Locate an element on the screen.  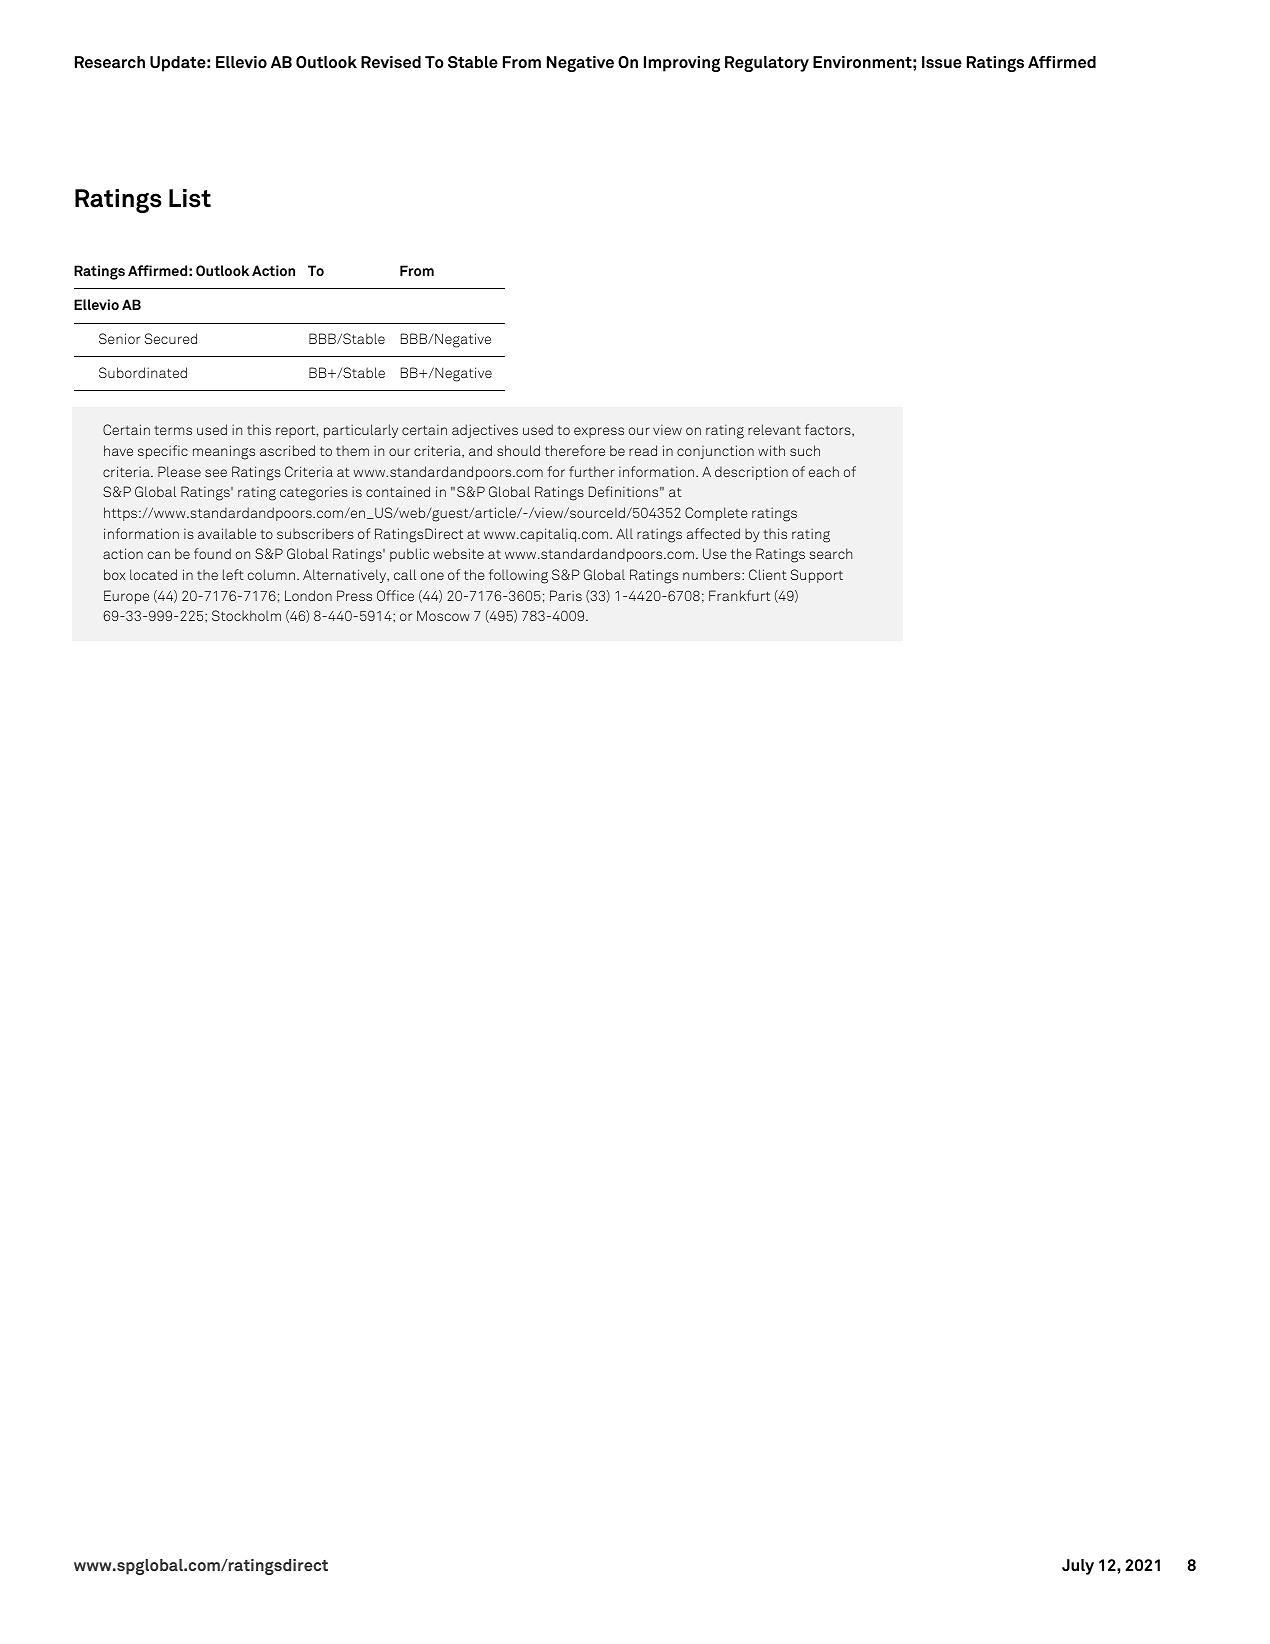
Support is located at coordinates (817, 576).
